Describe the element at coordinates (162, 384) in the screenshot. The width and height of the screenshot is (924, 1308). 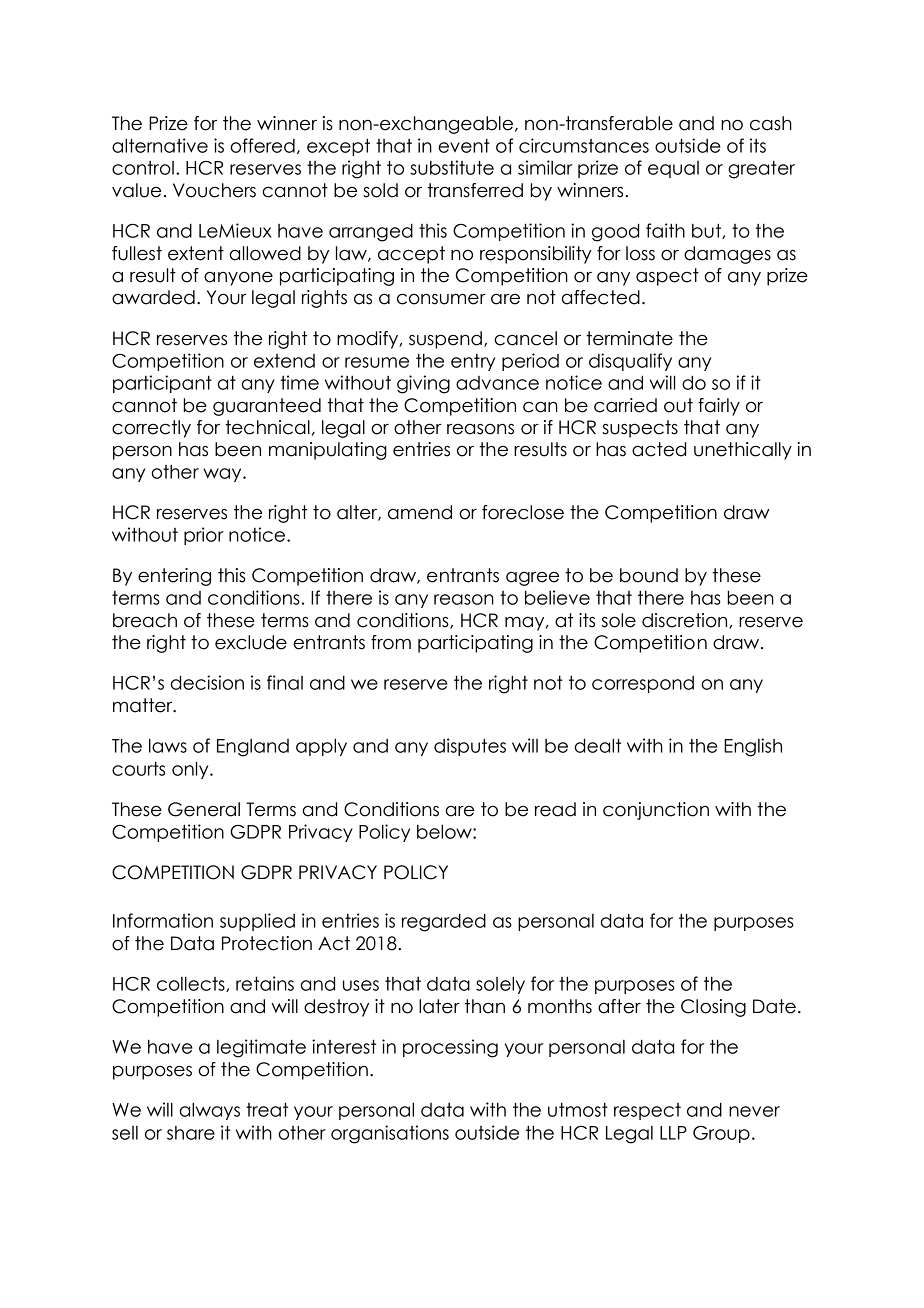
I see `participant` at that location.
